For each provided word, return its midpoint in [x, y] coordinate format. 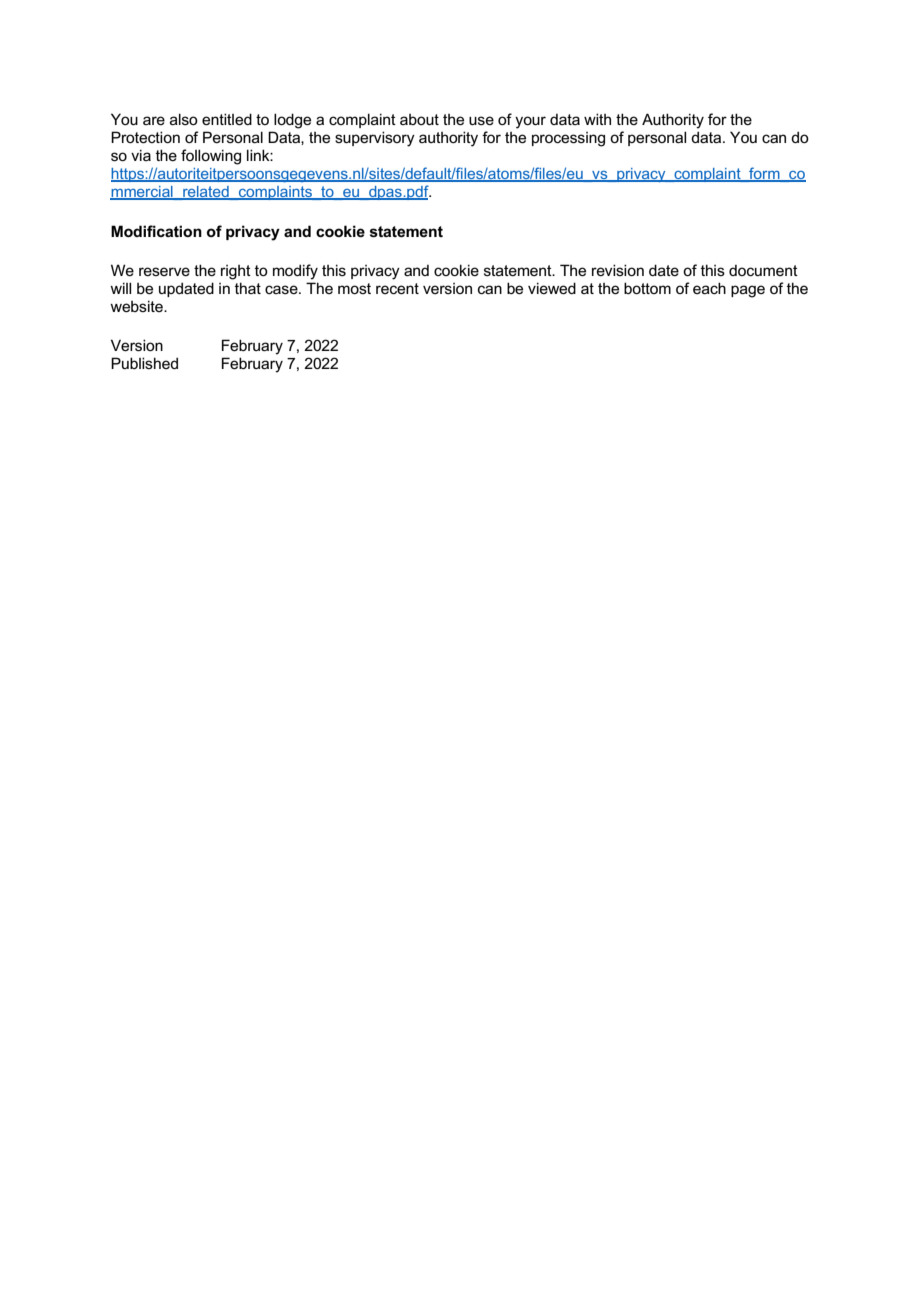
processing [568, 139]
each [709, 288]
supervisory [375, 139]
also [184, 119]
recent [397, 288]
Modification [156, 231]
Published [144, 363]
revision [618, 270]
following [211, 157]
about [419, 119]
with [597, 119]
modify [295, 272]
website [137, 306]
